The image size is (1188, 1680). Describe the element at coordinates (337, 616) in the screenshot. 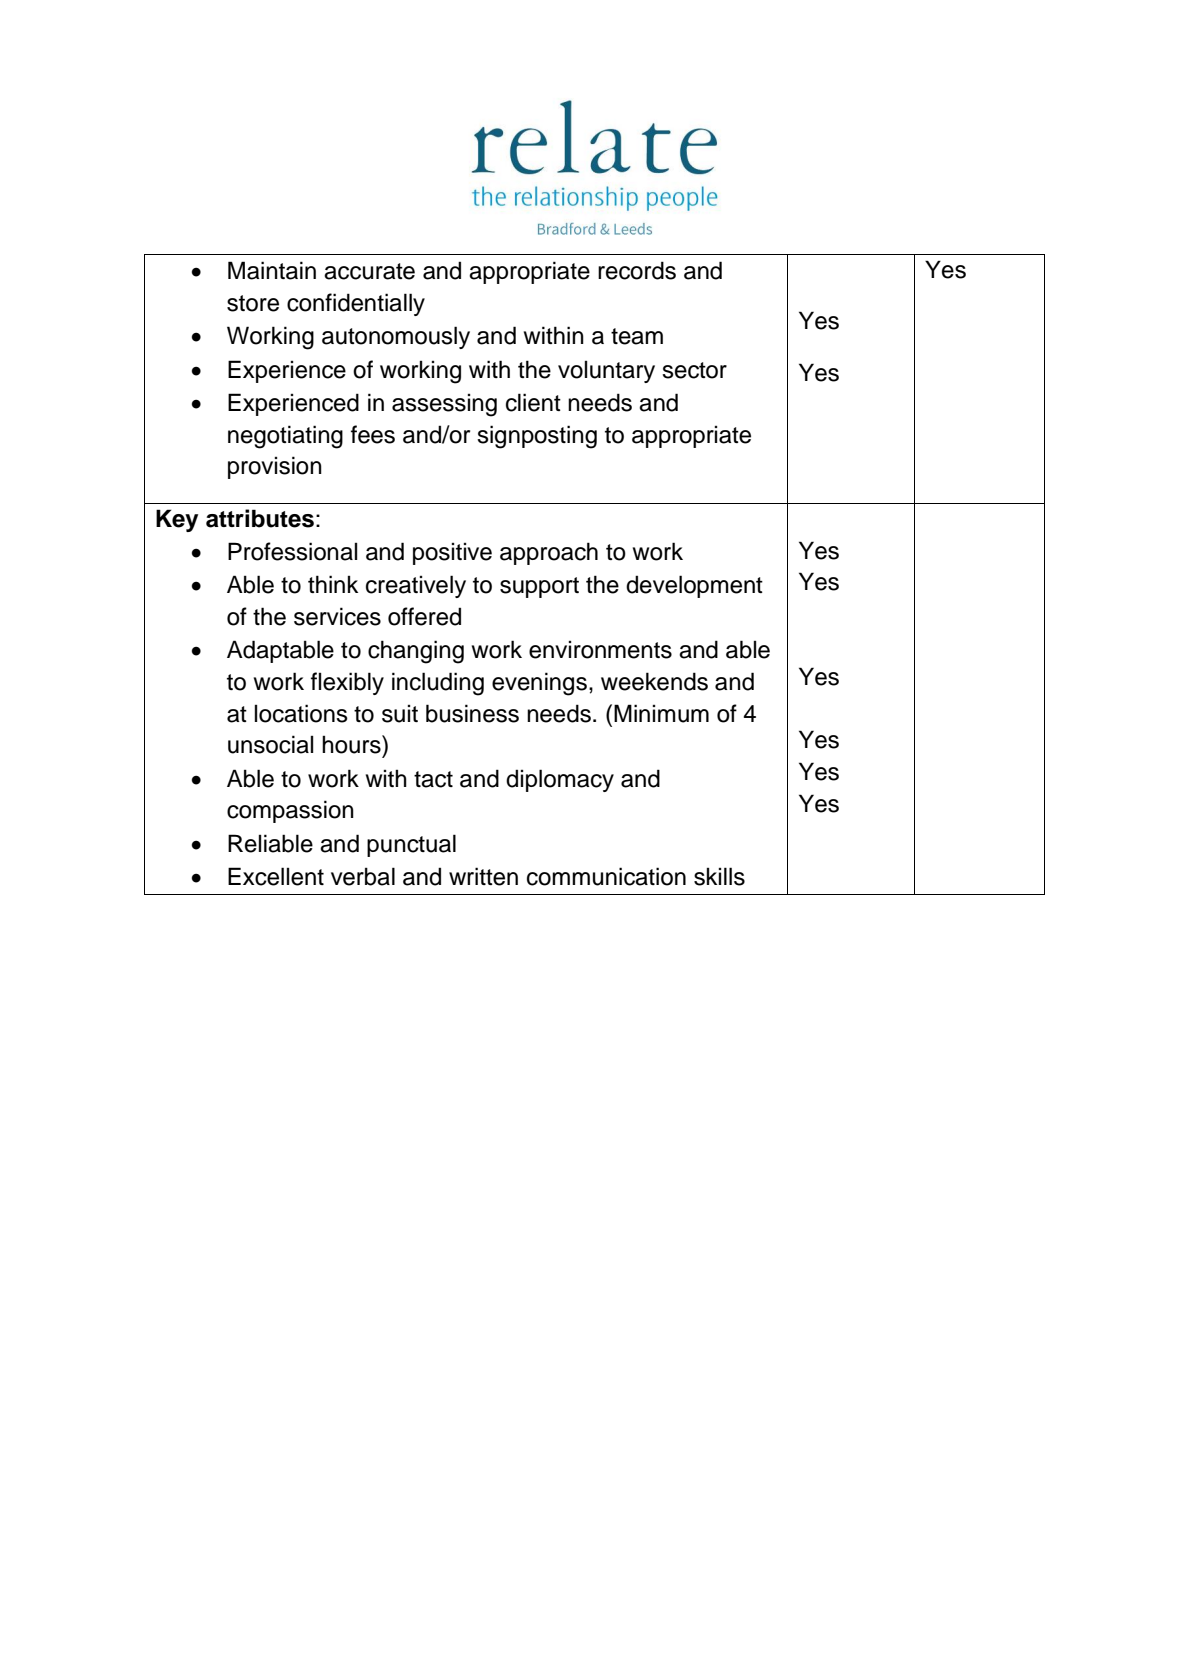

I see `services` at that location.
